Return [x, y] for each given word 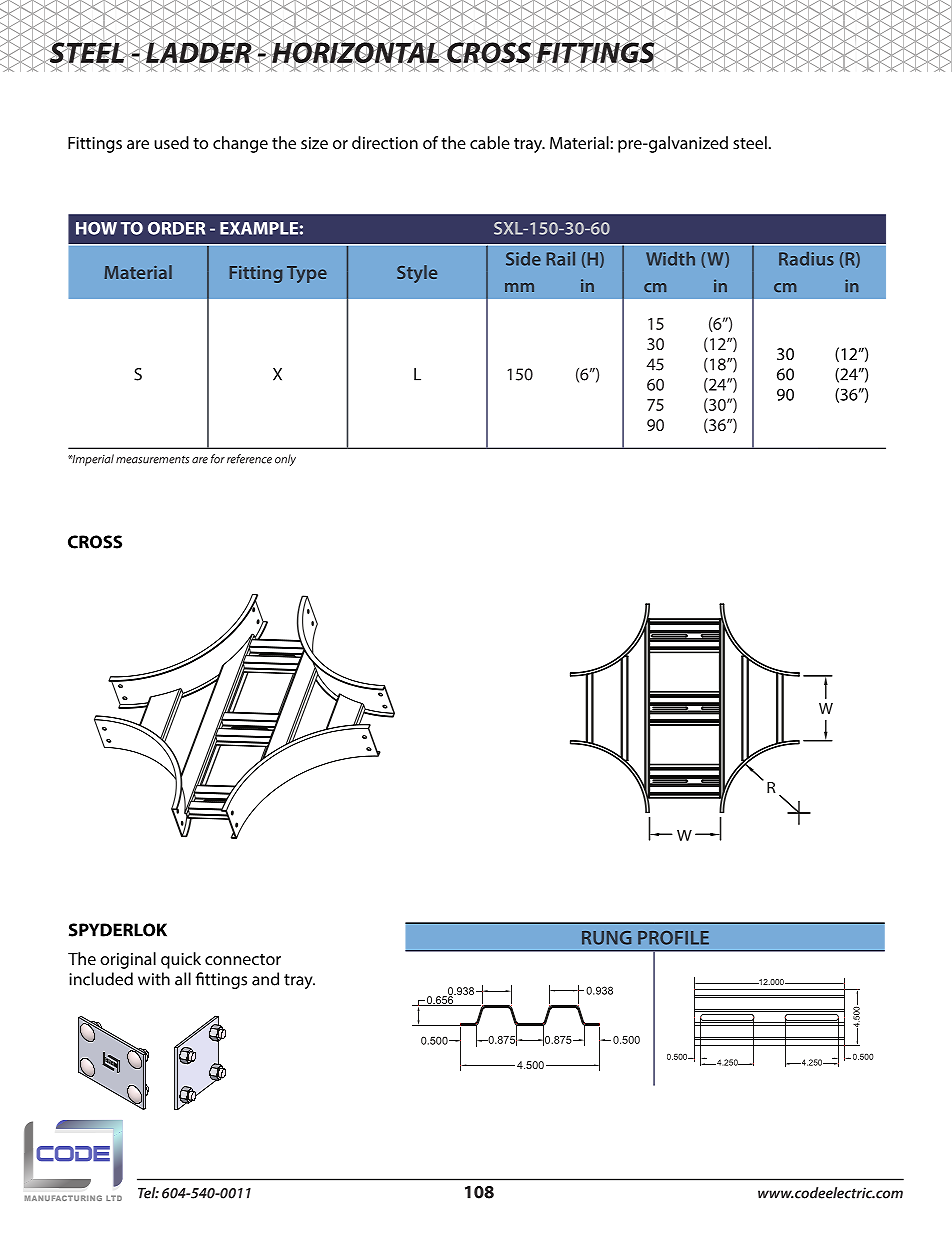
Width [670, 259]
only [285, 460]
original [128, 960]
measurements [152, 460]
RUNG [606, 938]
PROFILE [673, 938]
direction [385, 142]
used [171, 142]
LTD [114, 1198]
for [218, 459]
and [265, 979]
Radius [806, 259]
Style [417, 274]
